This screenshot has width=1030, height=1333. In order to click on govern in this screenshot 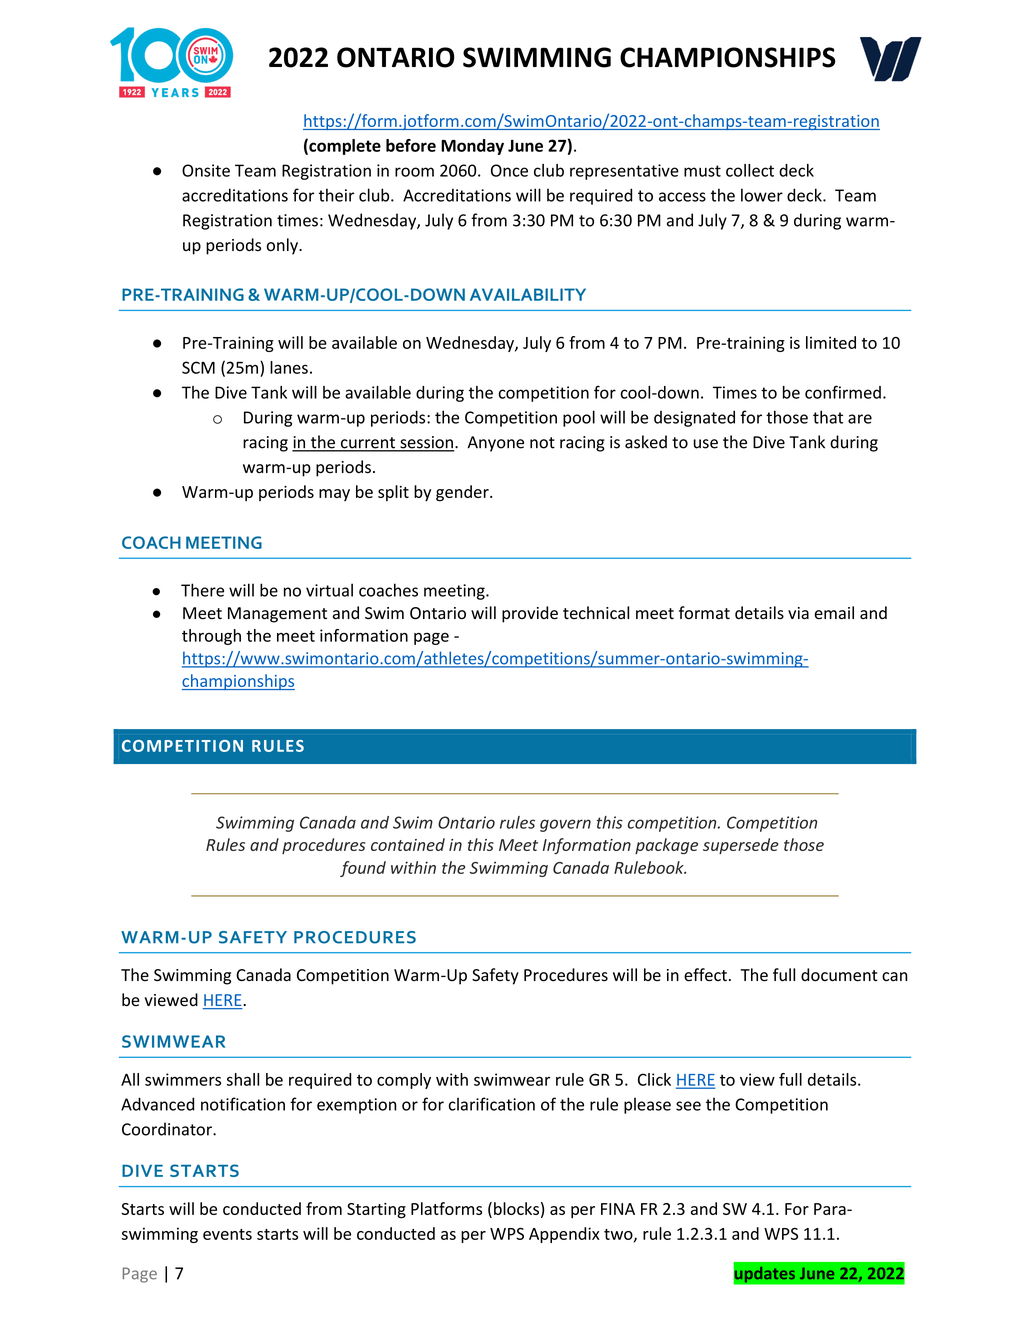, I will do `click(565, 825)`.
